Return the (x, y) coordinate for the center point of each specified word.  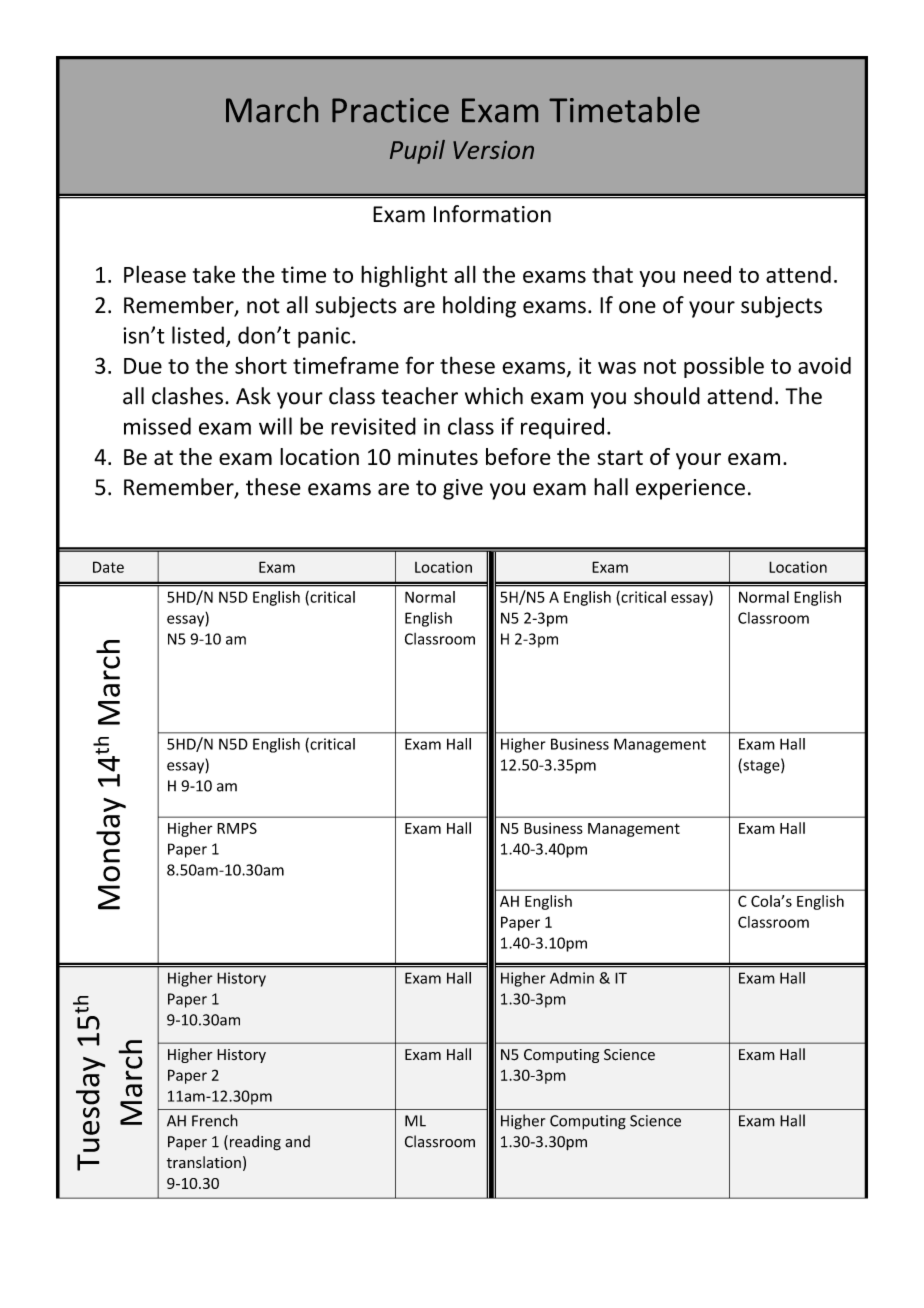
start (620, 457)
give (463, 489)
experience (690, 489)
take (214, 274)
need (707, 274)
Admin (572, 978)
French (215, 1120)
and (297, 1141)
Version (493, 150)
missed (157, 426)
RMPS (237, 828)
